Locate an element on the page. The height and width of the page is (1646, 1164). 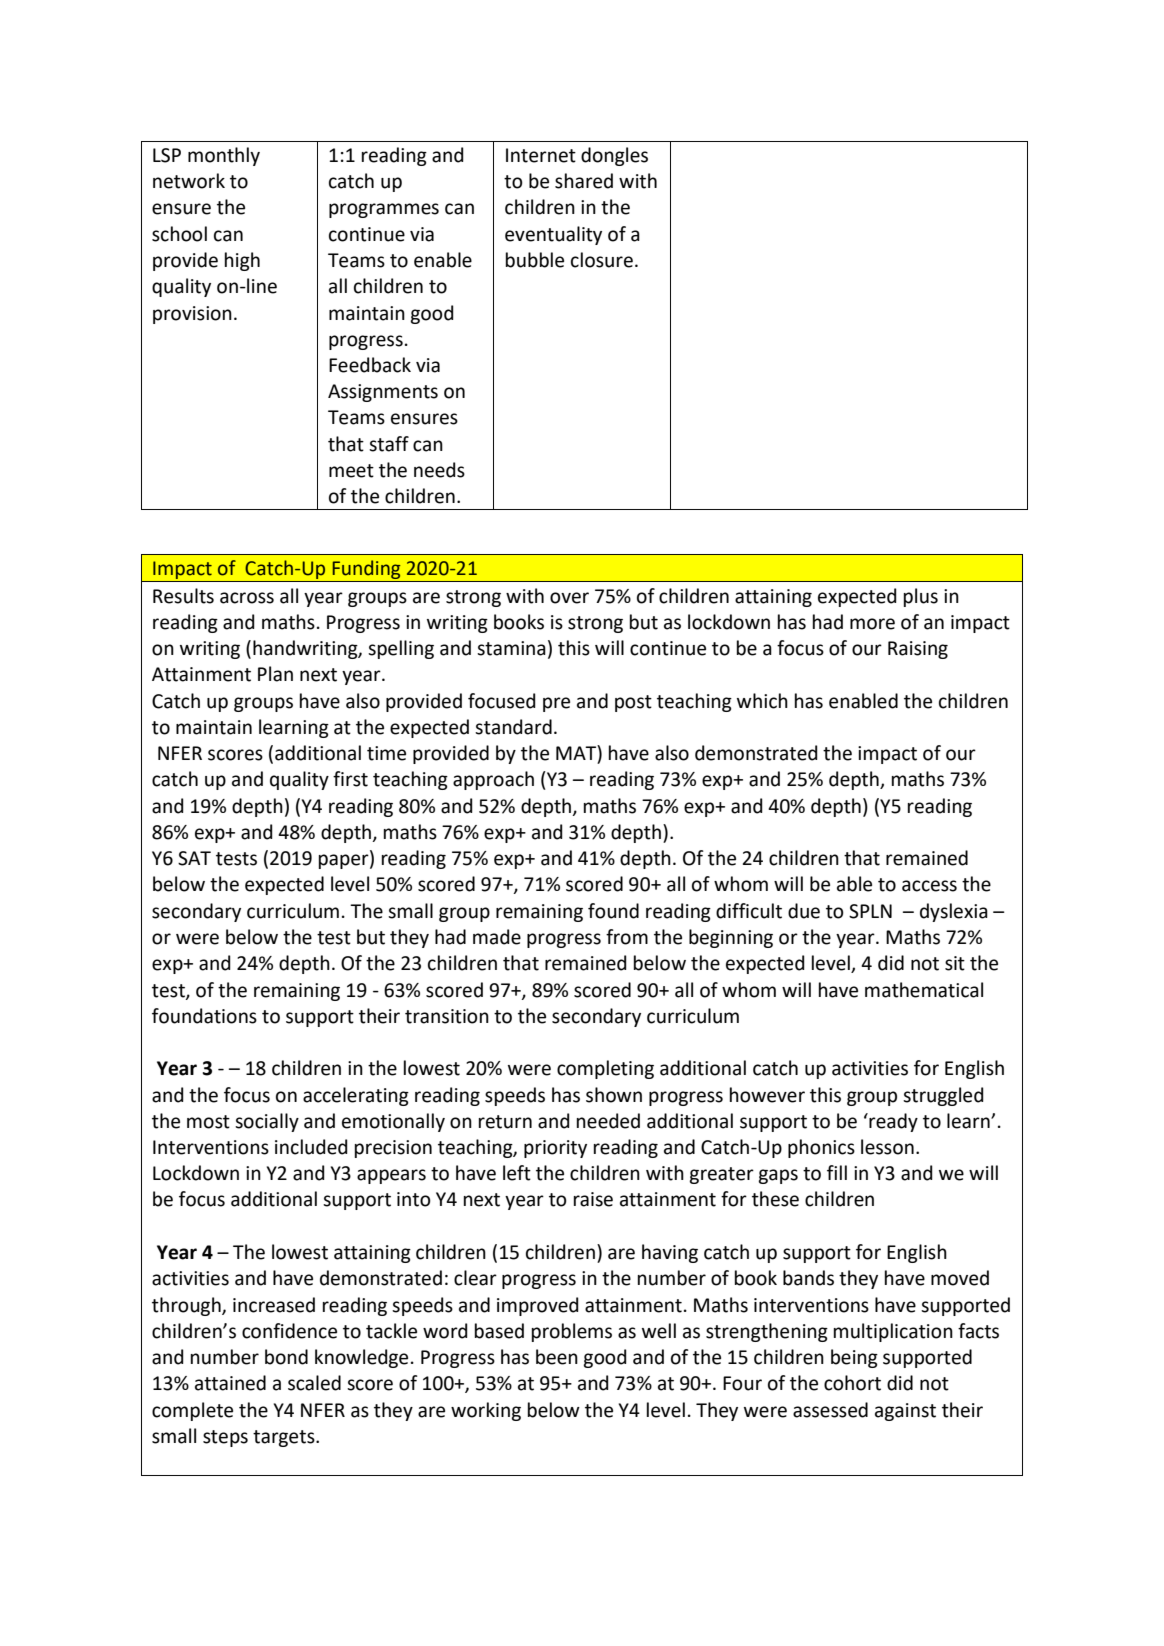
ready is located at coordinates (892, 1122).
